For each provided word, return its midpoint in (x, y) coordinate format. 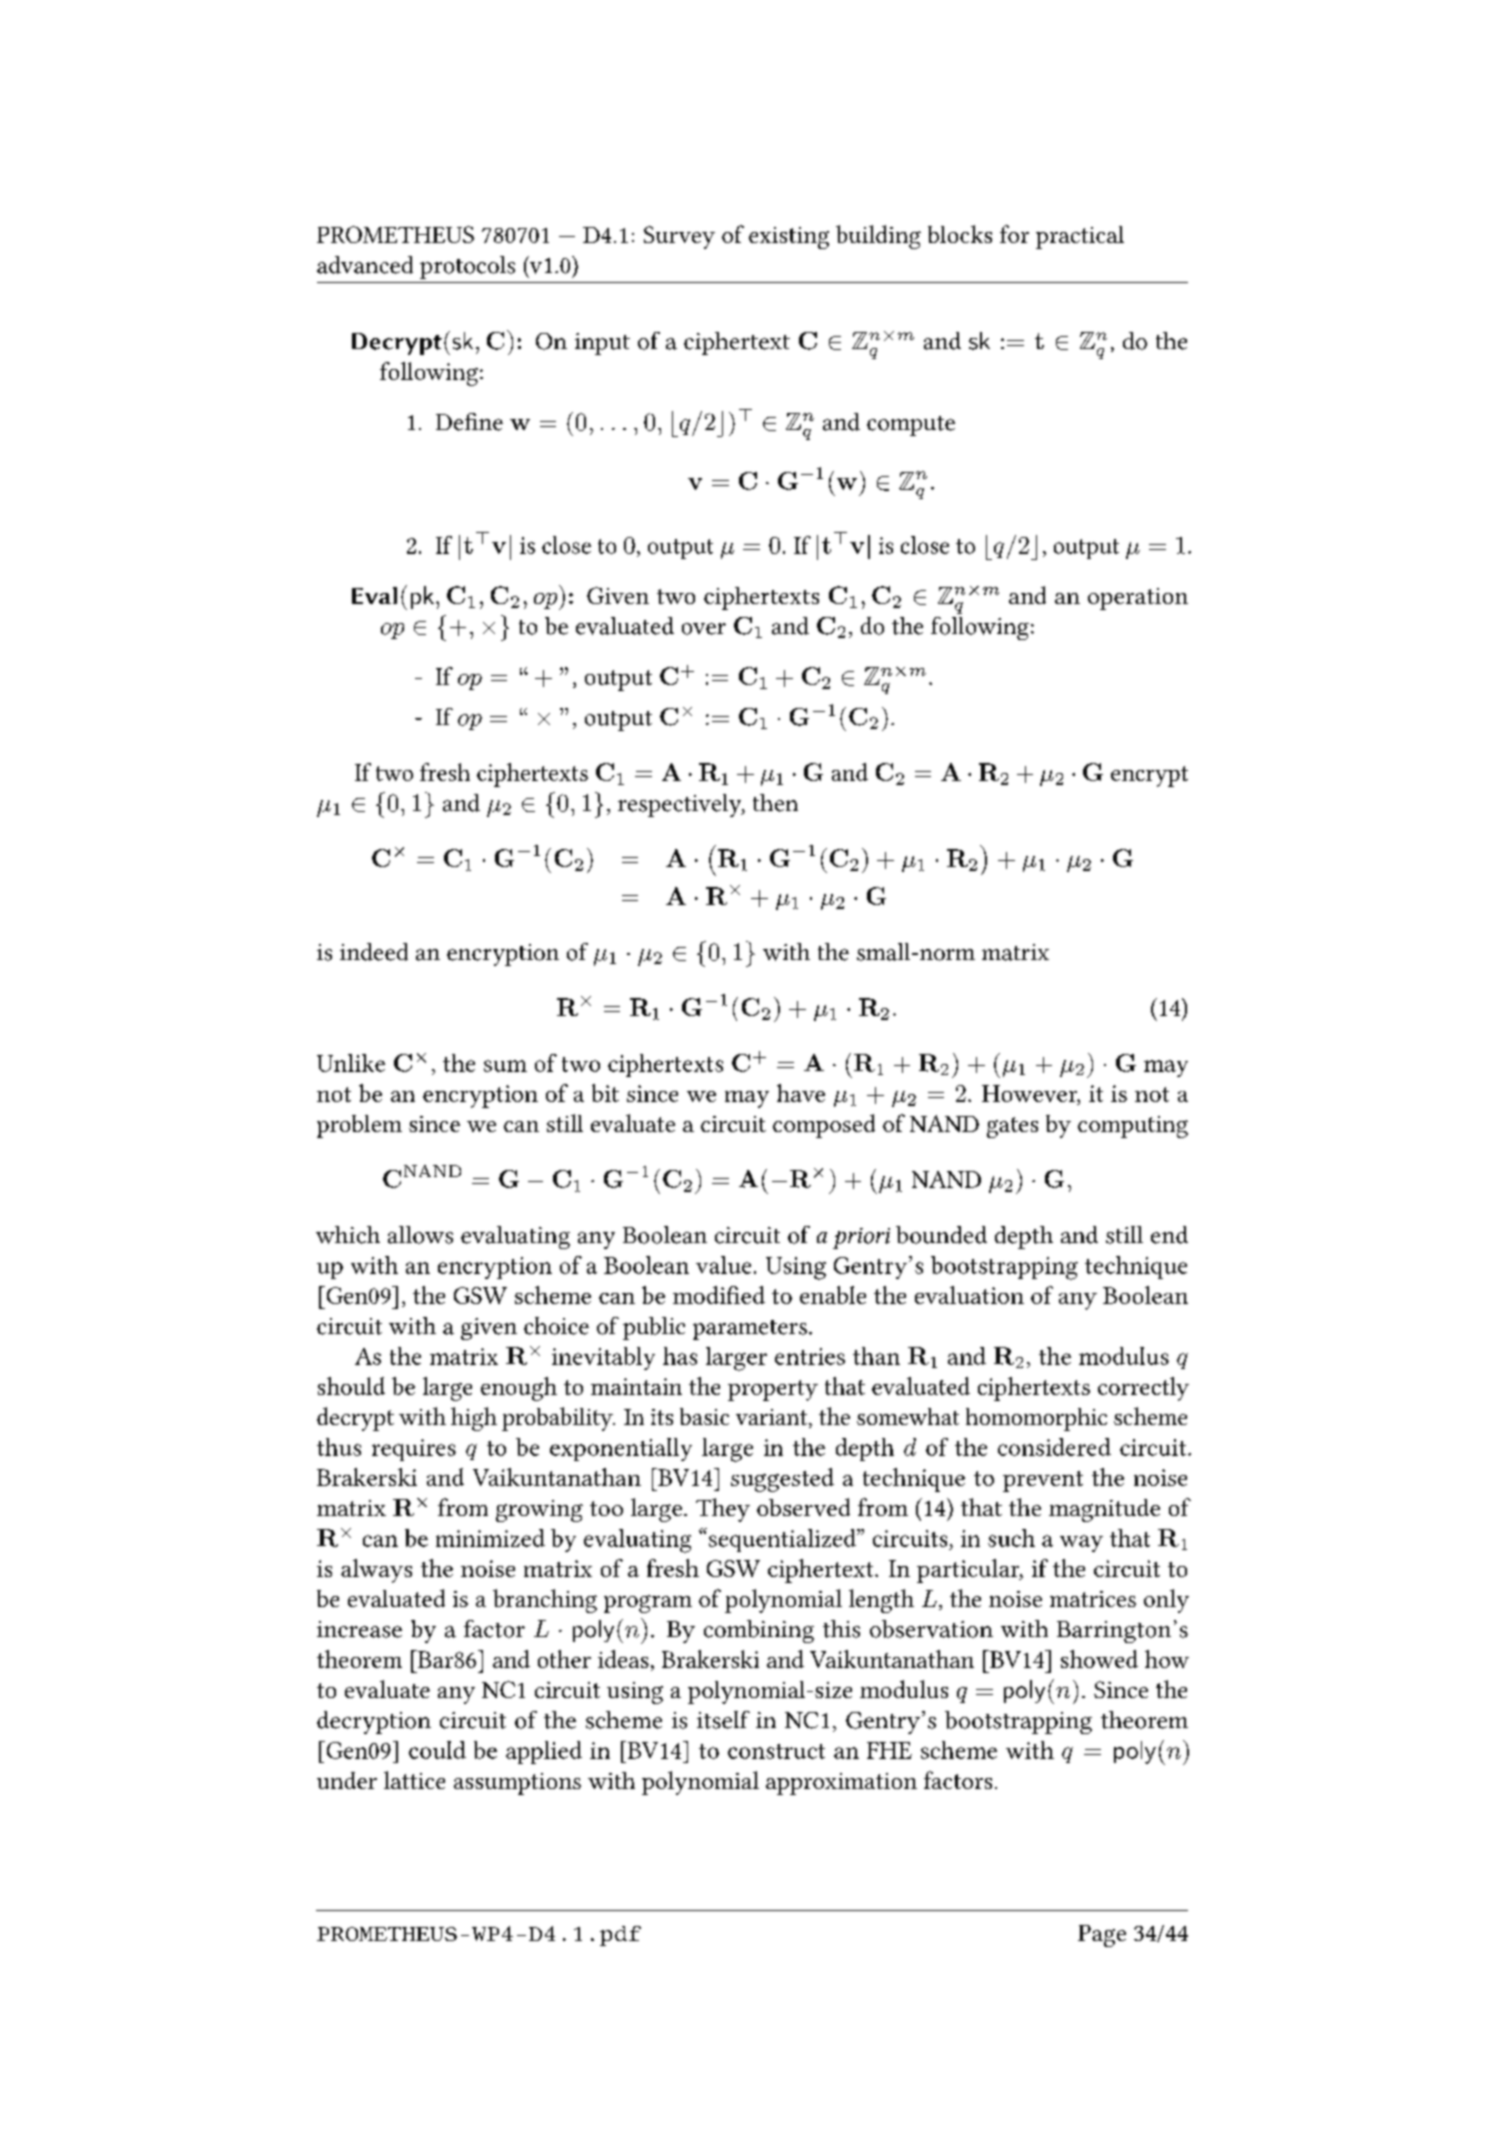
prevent (1043, 1481)
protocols (467, 267)
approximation (841, 1784)
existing (789, 238)
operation (1138, 599)
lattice (414, 1780)
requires (414, 1450)
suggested (782, 1480)
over (704, 629)
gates (1012, 1127)
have (801, 1093)
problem (359, 1126)
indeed (374, 952)
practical (1080, 237)
